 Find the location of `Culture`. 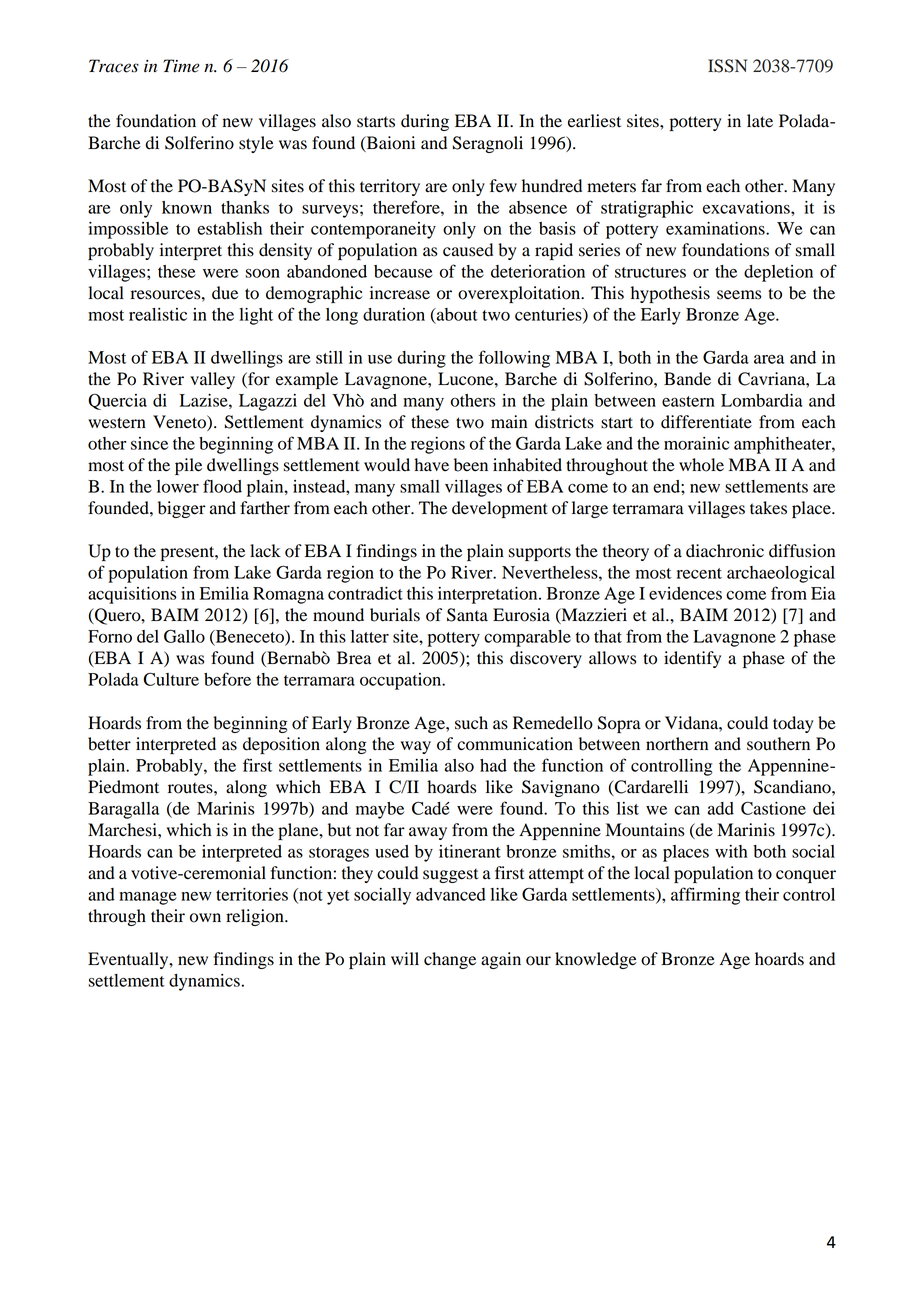

Culture is located at coordinates (171, 679).
